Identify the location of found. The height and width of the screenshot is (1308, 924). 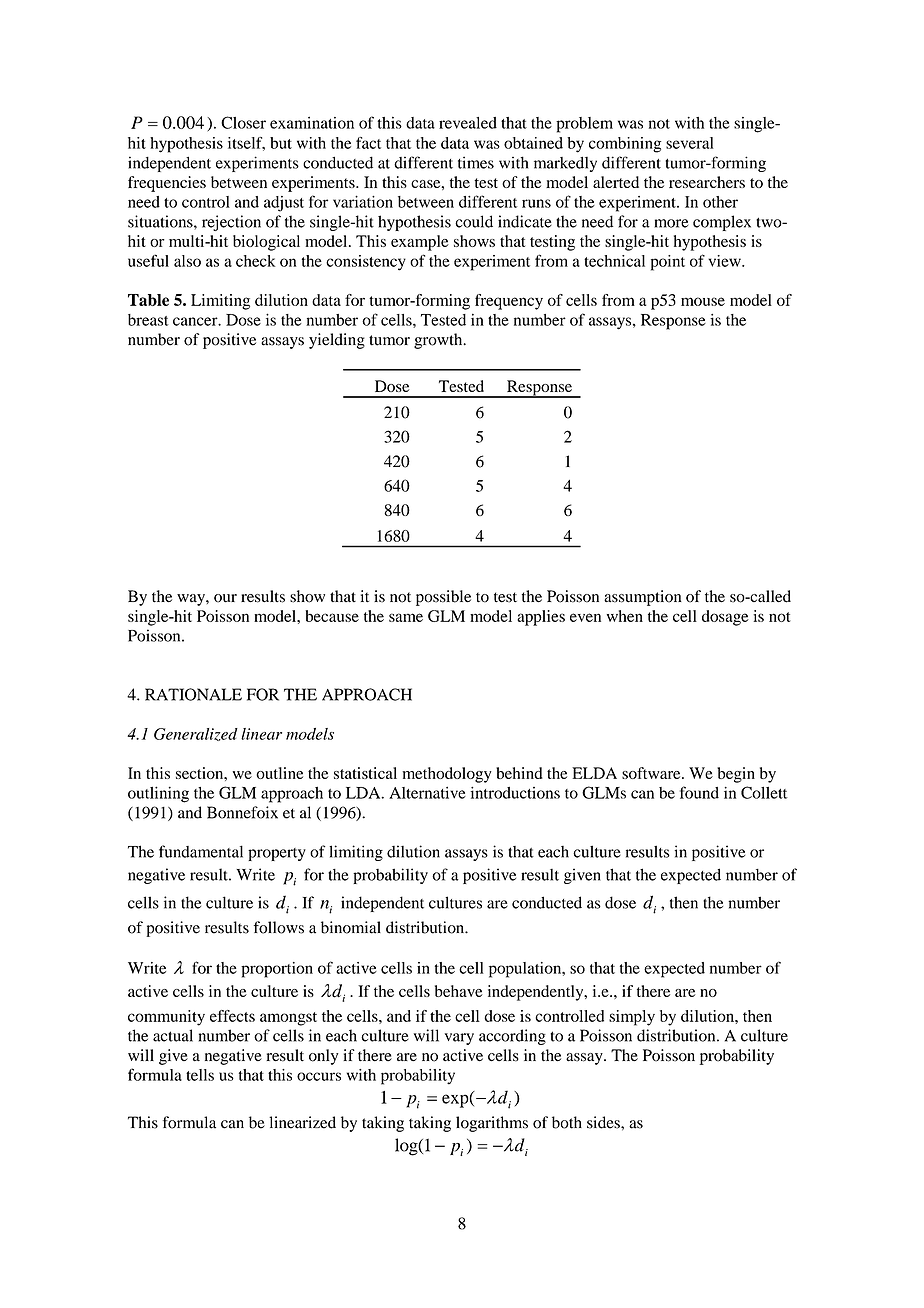
(699, 792).
